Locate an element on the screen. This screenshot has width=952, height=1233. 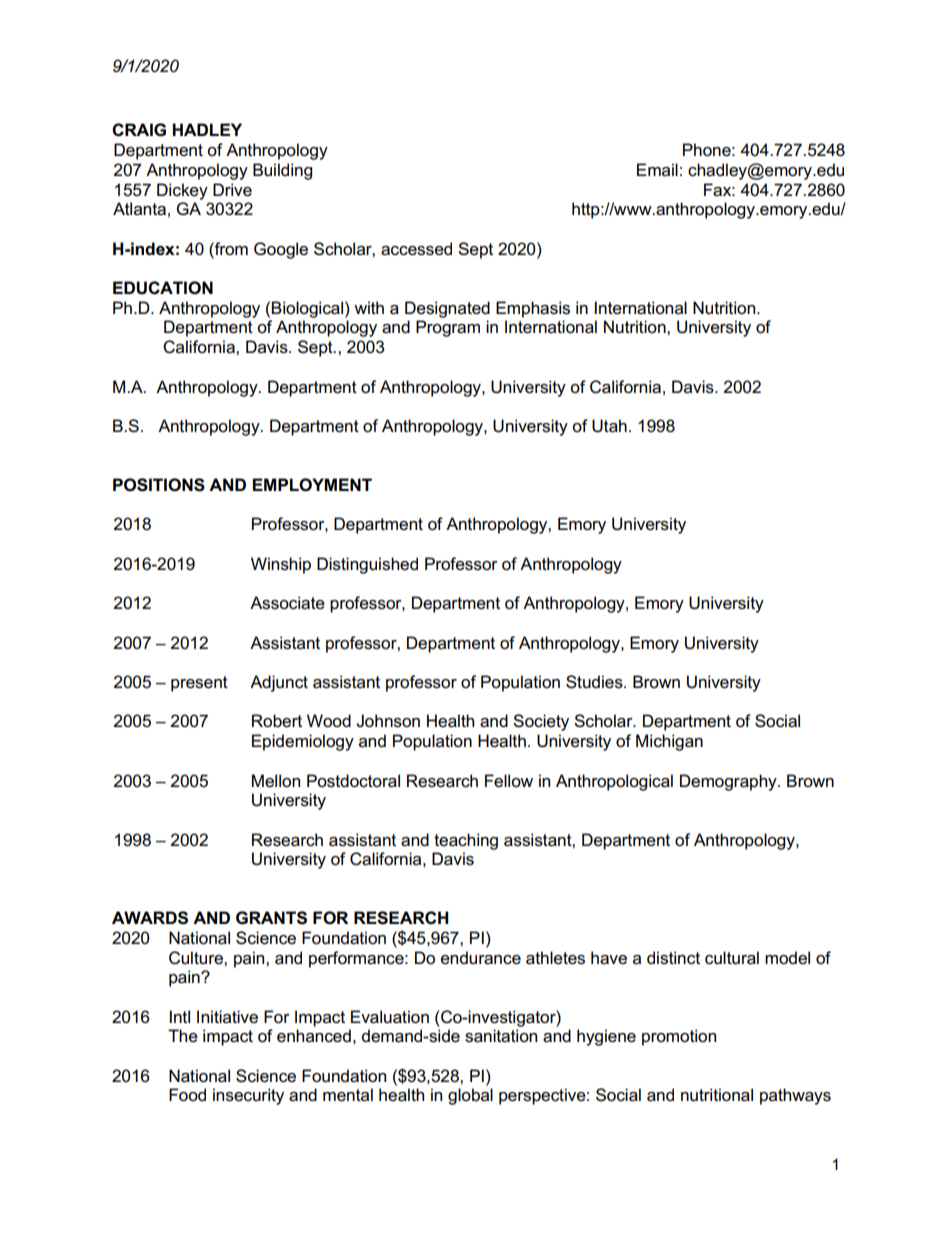
global is located at coordinates (470, 1096).
